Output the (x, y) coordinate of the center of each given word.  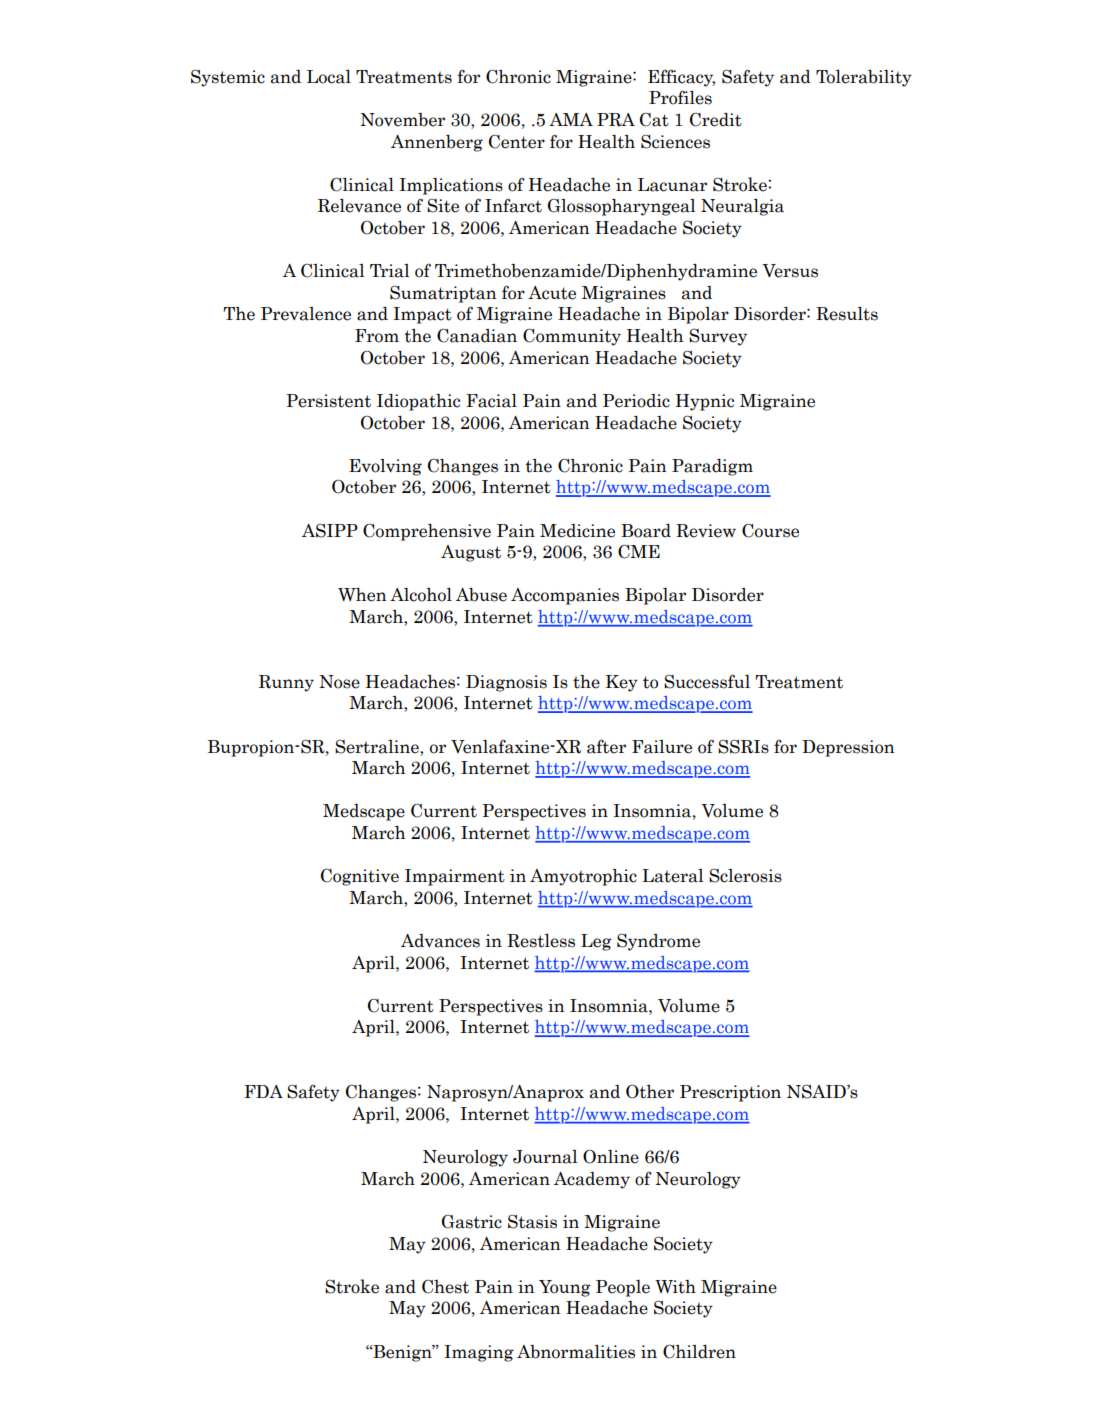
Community (572, 337)
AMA (571, 119)
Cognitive (360, 877)
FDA (263, 1091)
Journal (545, 1157)
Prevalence (306, 314)
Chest (445, 1286)
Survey (718, 337)
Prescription (730, 1093)
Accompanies (565, 596)
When (362, 595)
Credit (716, 119)
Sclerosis (745, 875)
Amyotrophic (583, 877)
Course (770, 530)
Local (329, 77)
